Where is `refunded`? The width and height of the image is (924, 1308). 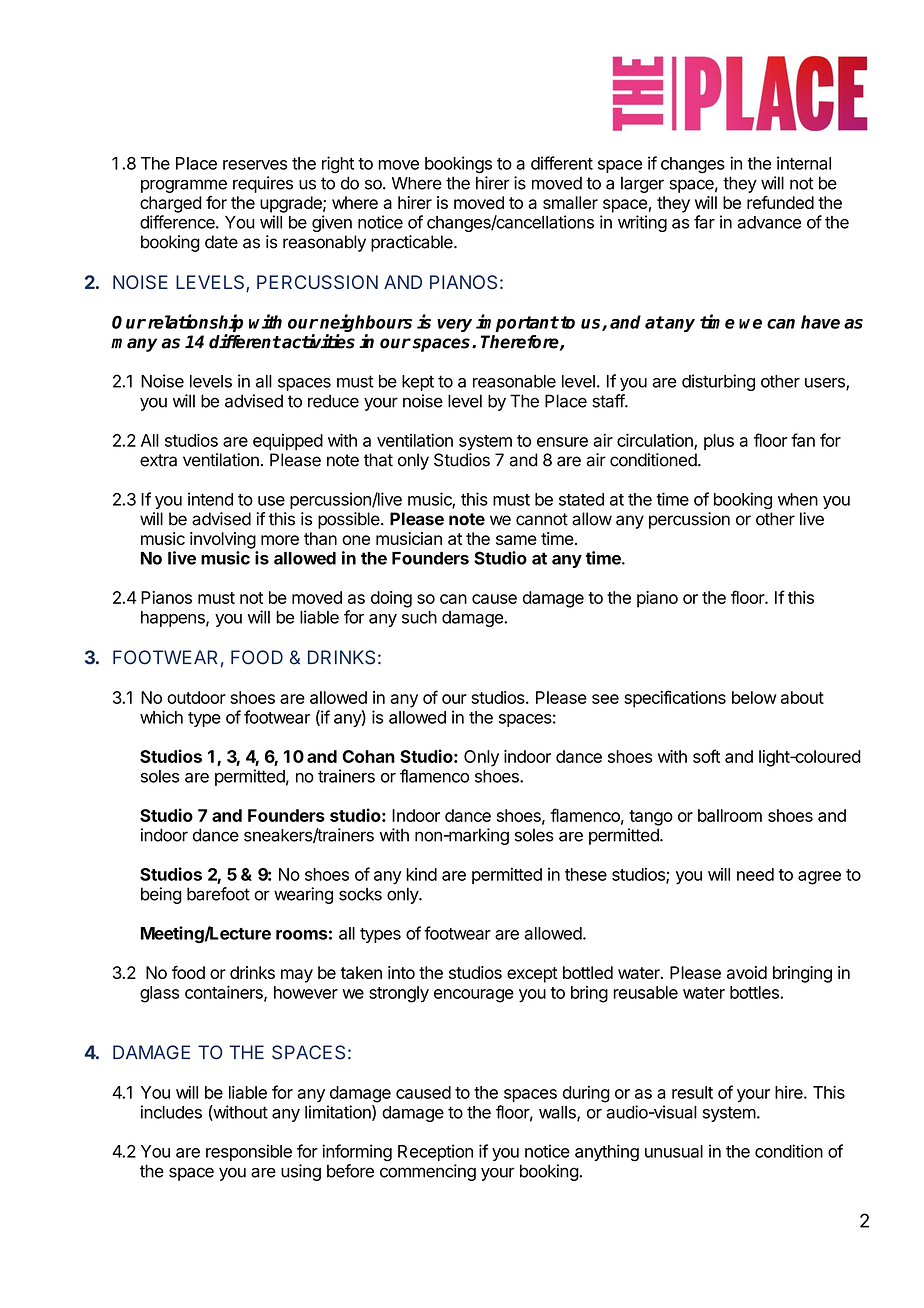
refunded is located at coordinates (780, 202).
